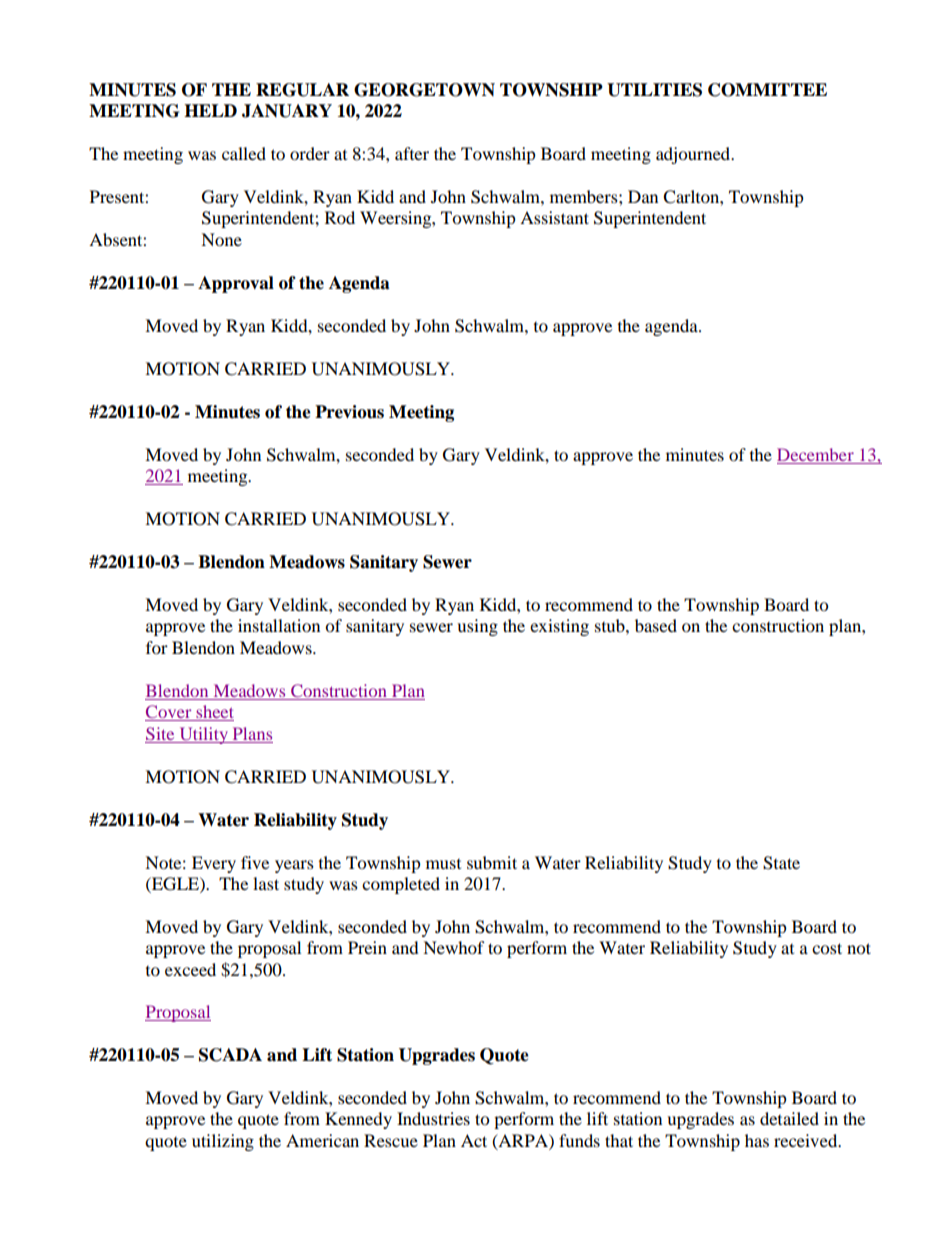  I want to click on Utility, so click(203, 735).
